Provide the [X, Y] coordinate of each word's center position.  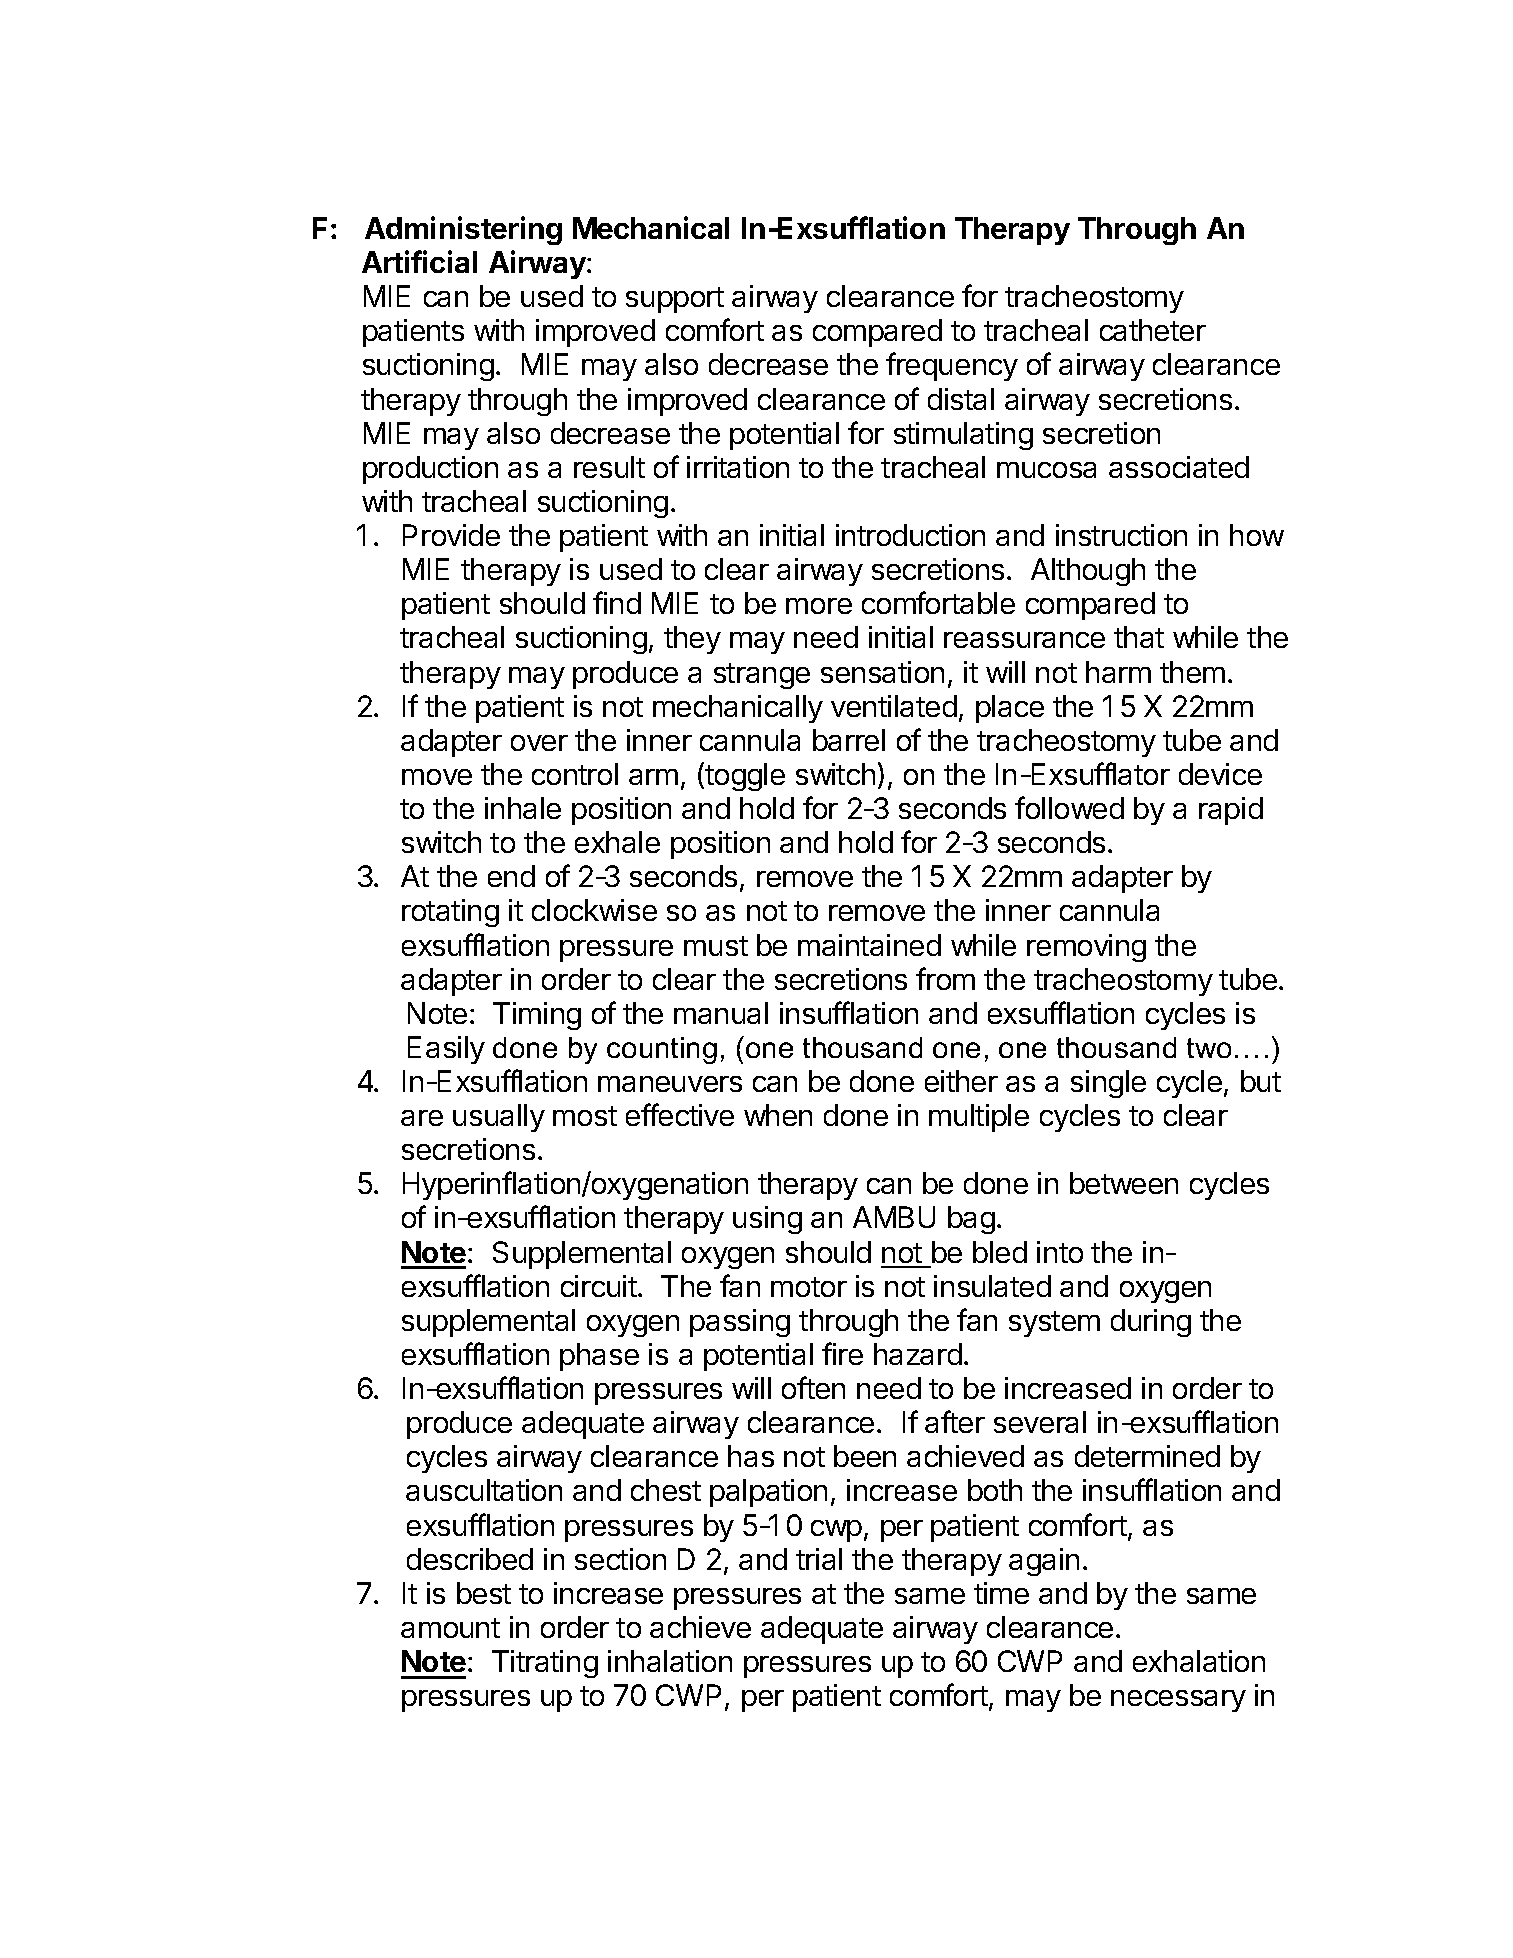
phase [599, 1357]
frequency [952, 366]
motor [809, 1287]
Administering [463, 230]
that [1139, 637]
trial [819, 1559]
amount [450, 1628]
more [819, 606]
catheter [1153, 330]
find [617, 602]
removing [1086, 948]
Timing [537, 1016]
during [1151, 1323]
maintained [869, 945]
